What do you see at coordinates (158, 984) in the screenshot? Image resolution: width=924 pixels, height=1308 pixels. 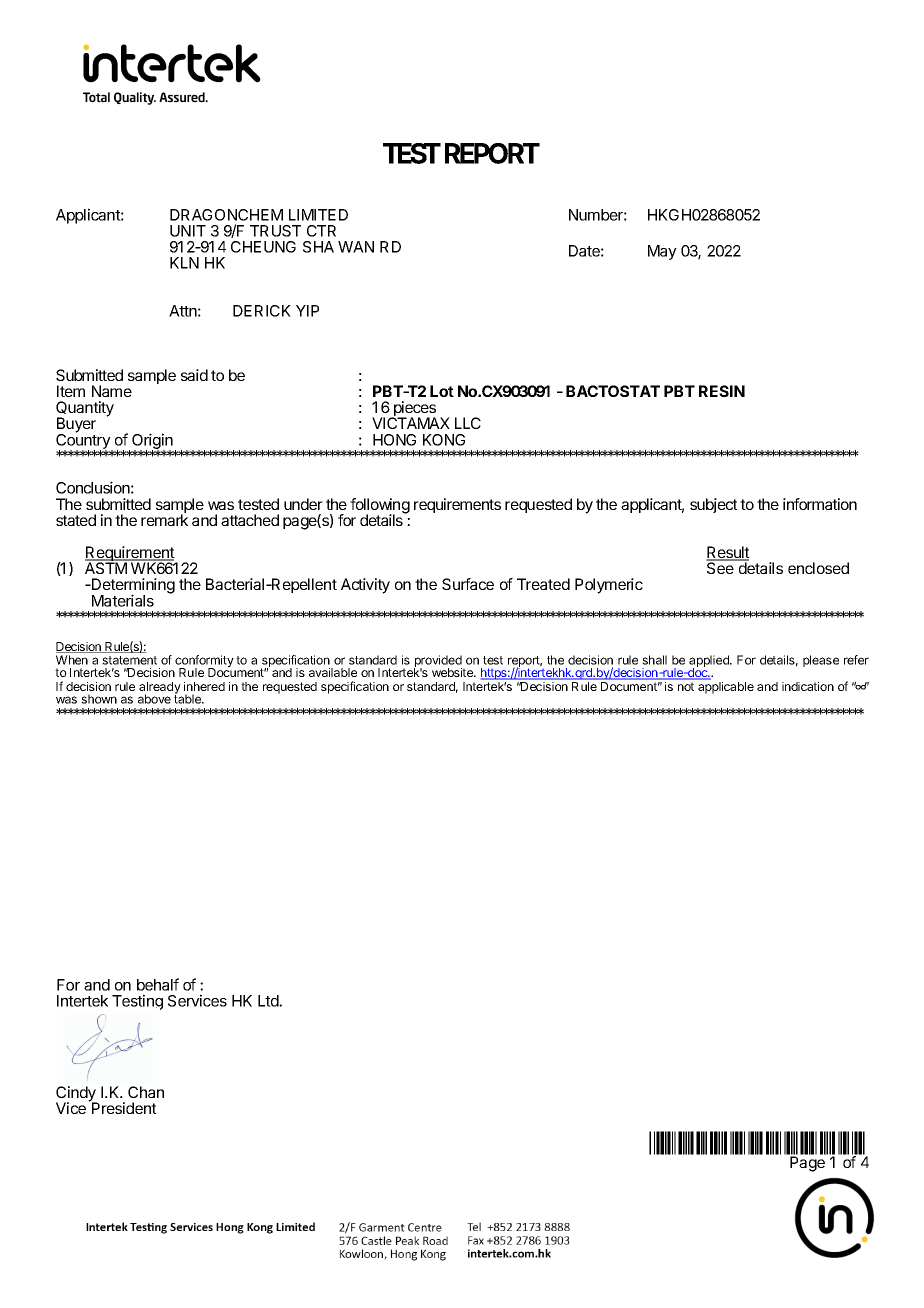 I see `behalf` at bounding box center [158, 984].
